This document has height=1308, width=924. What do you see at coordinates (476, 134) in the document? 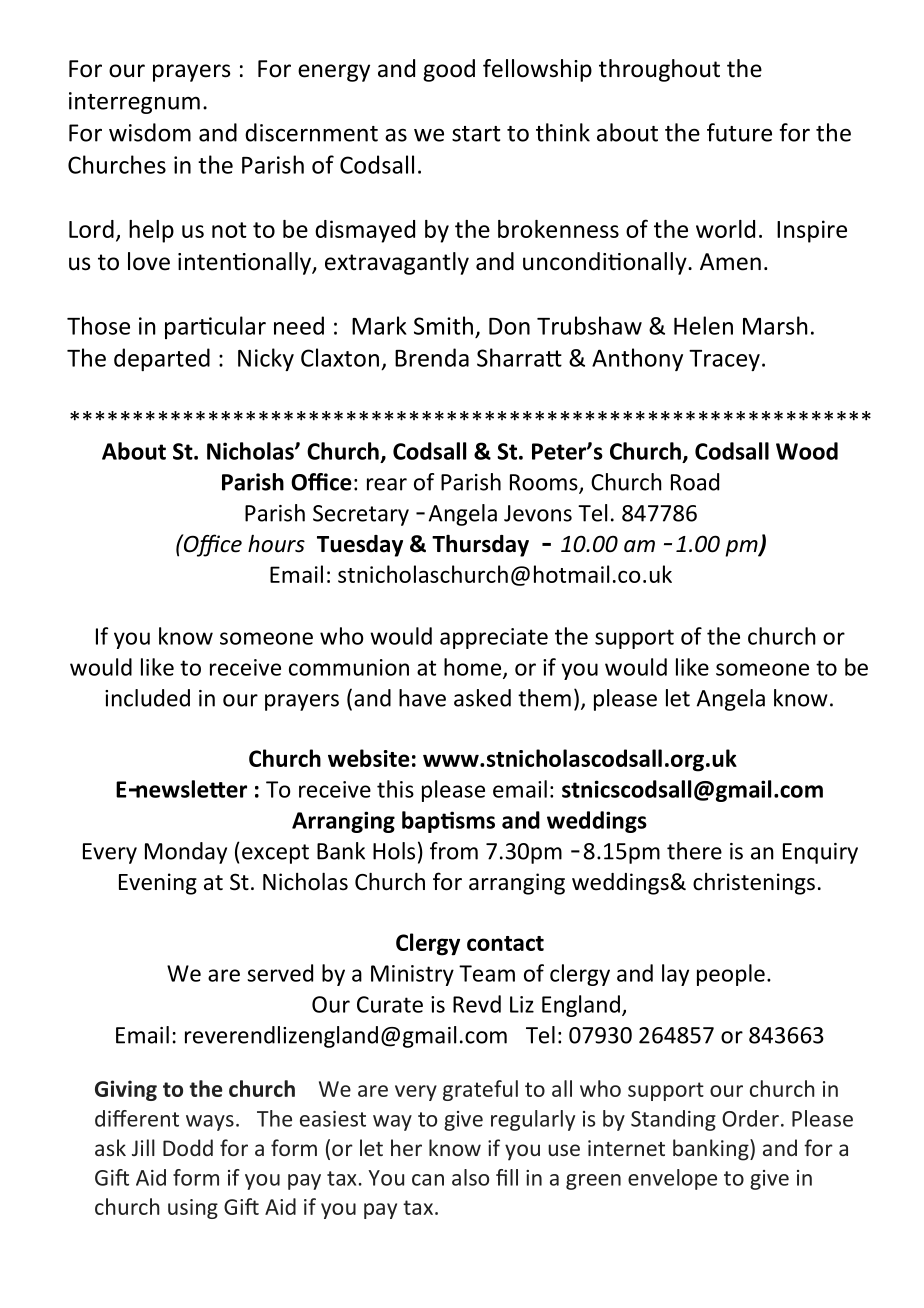
I see `start` at bounding box center [476, 134].
